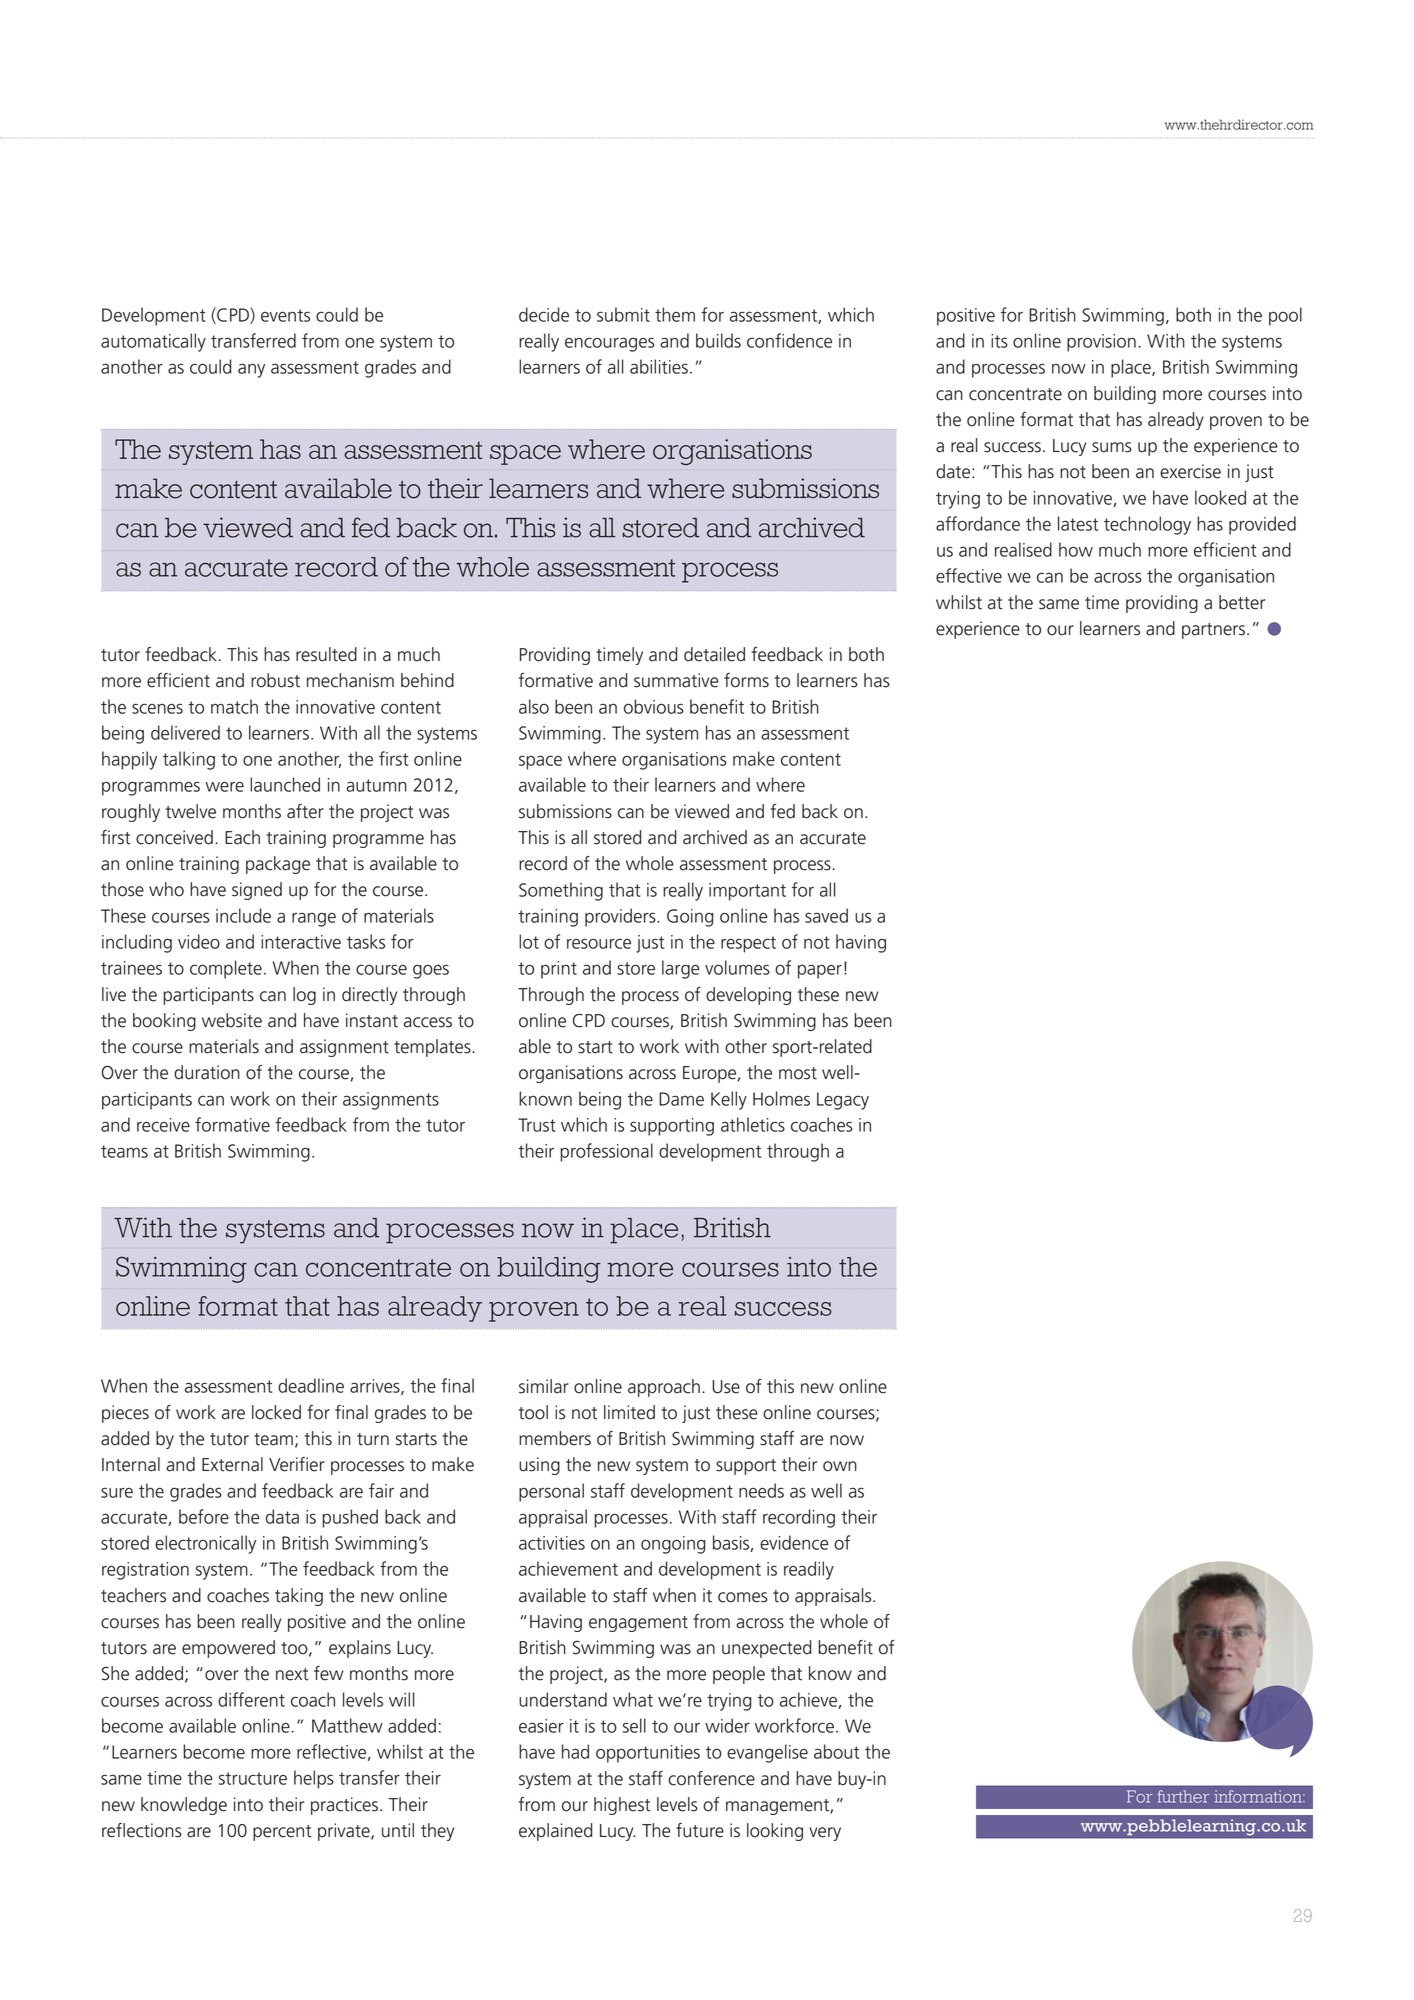 The image size is (1414, 2000). What do you see at coordinates (1183, 1796) in the image?
I see `further` at bounding box center [1183, 1796].
